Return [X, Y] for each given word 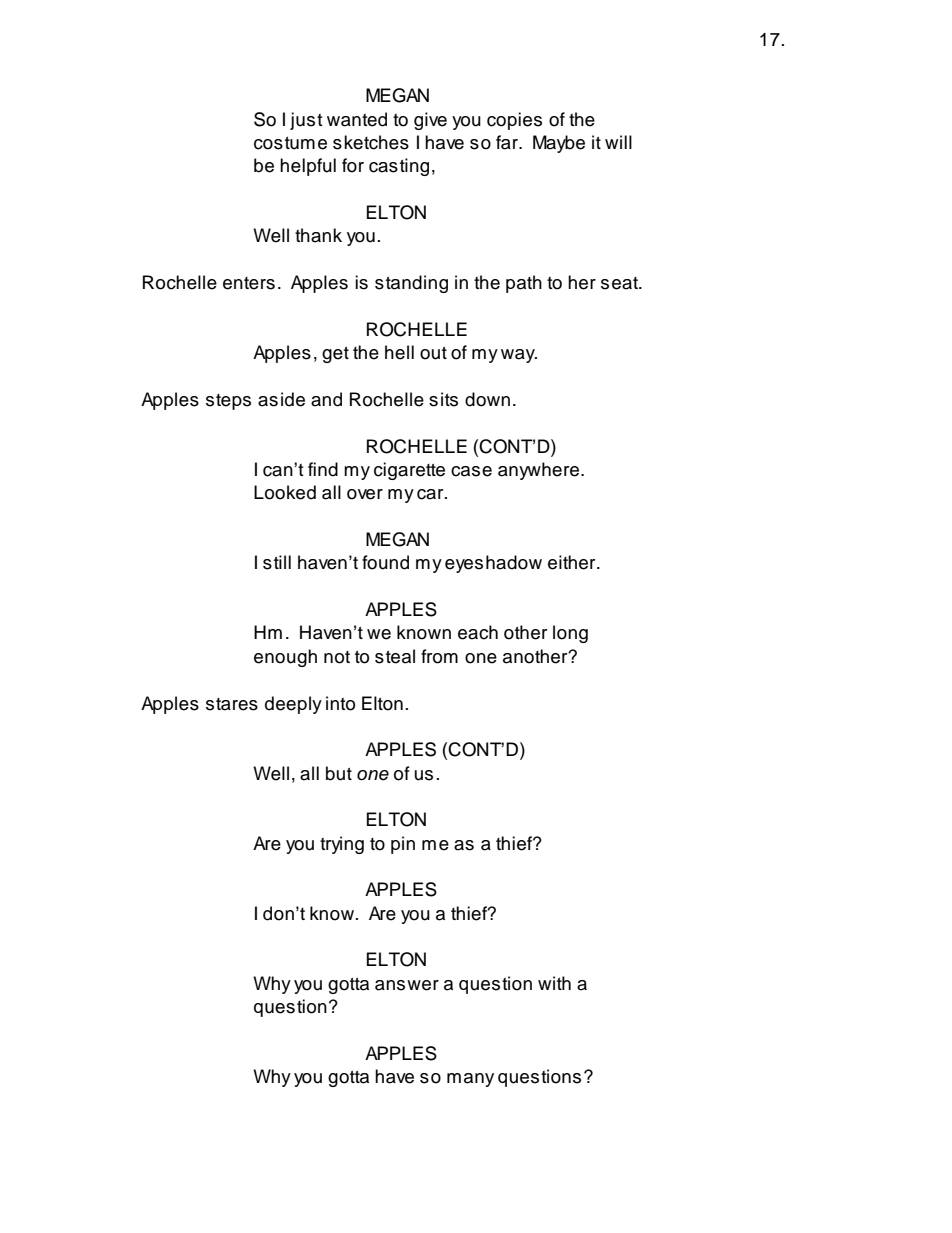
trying [342, 845]
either [573, 562]
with [554, 983]
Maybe [559, 144]
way [519, 356]
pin [403, 845]
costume [290, 143]
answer [407, 985]
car [431, 494]
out [433, 353]
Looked [285, 492]
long [570, 634]
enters [249, 283]
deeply [293, 705]
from [439, 656]
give [430, 121]
